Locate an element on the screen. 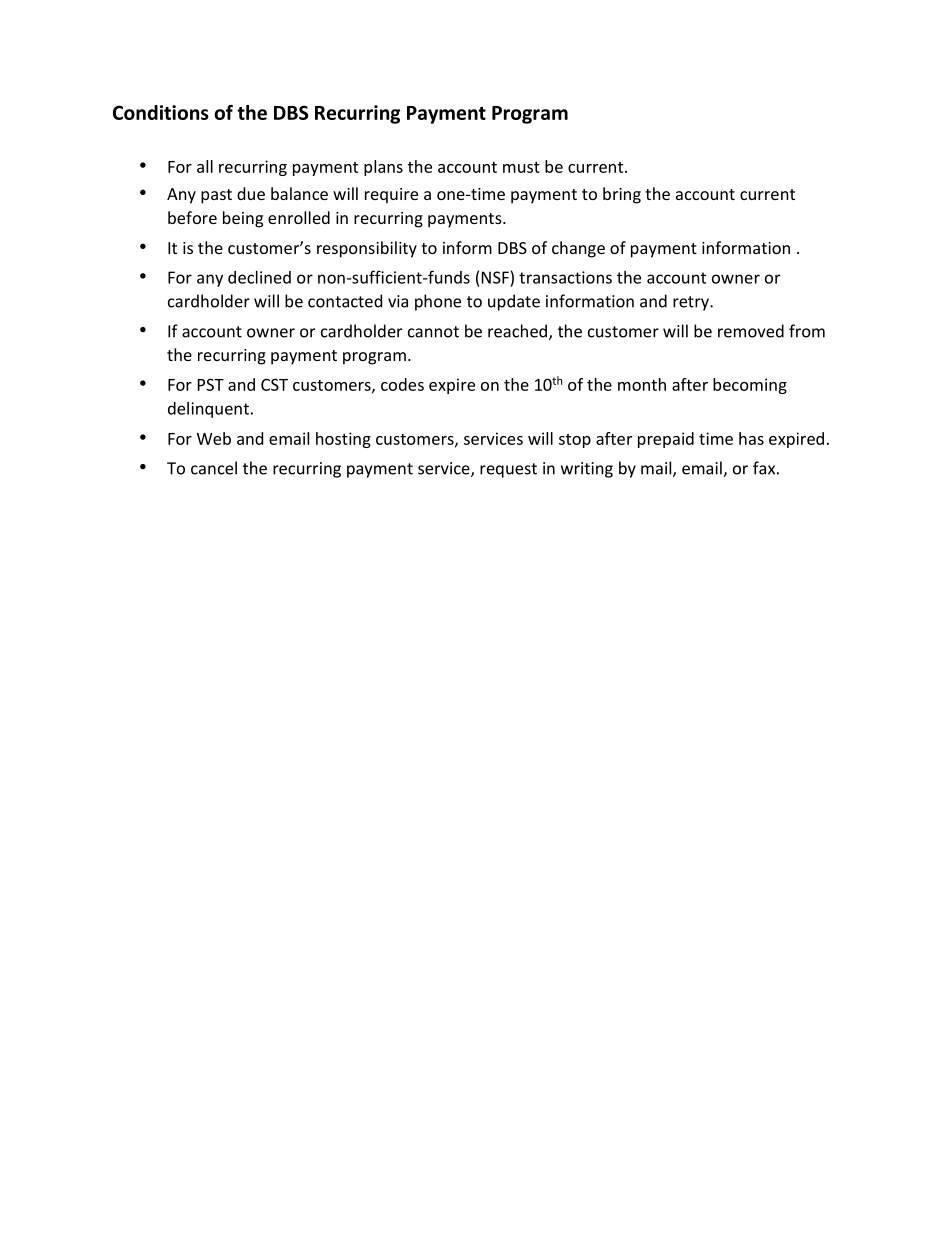 The image size is (952, 1233). retry is located at coordinates (692, 303).
